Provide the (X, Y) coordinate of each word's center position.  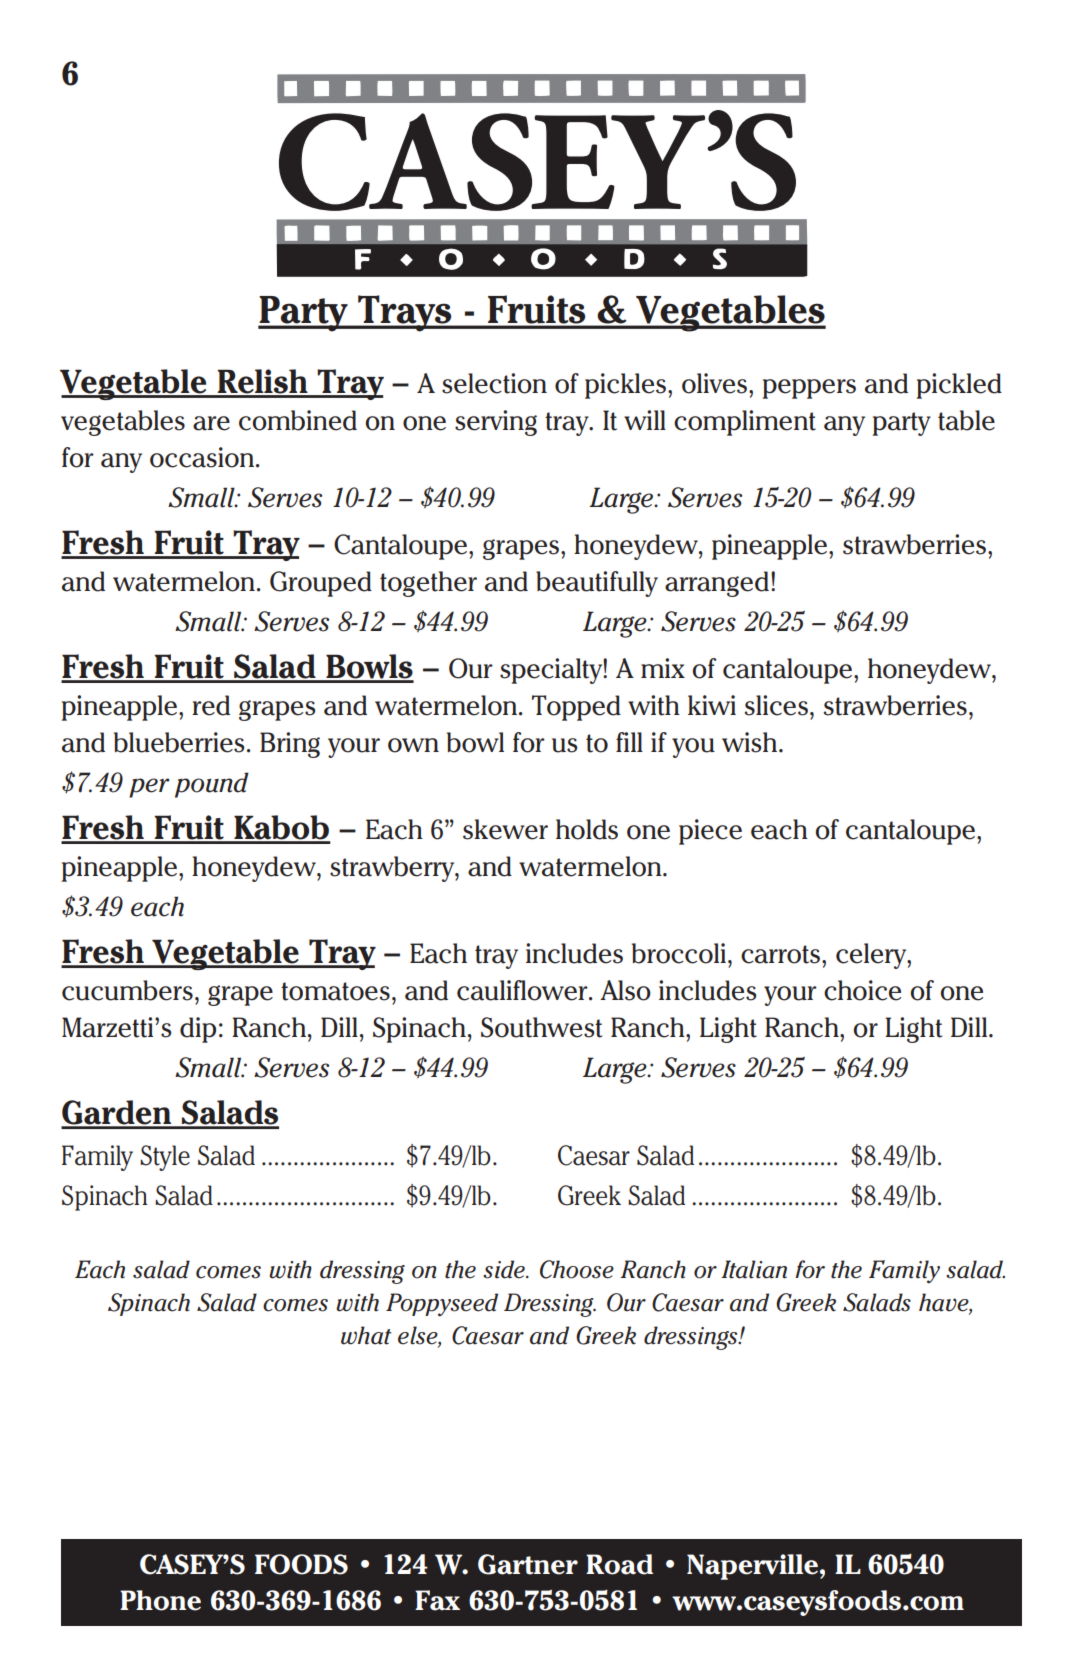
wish (751, 742)
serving (496, 423)
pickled (959, 386)
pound (212, 785)
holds (587, 829)
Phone (160, 1600)
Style (165, 1158)
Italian (754, 1269)
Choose (577, 1269)
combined (298, 420)
